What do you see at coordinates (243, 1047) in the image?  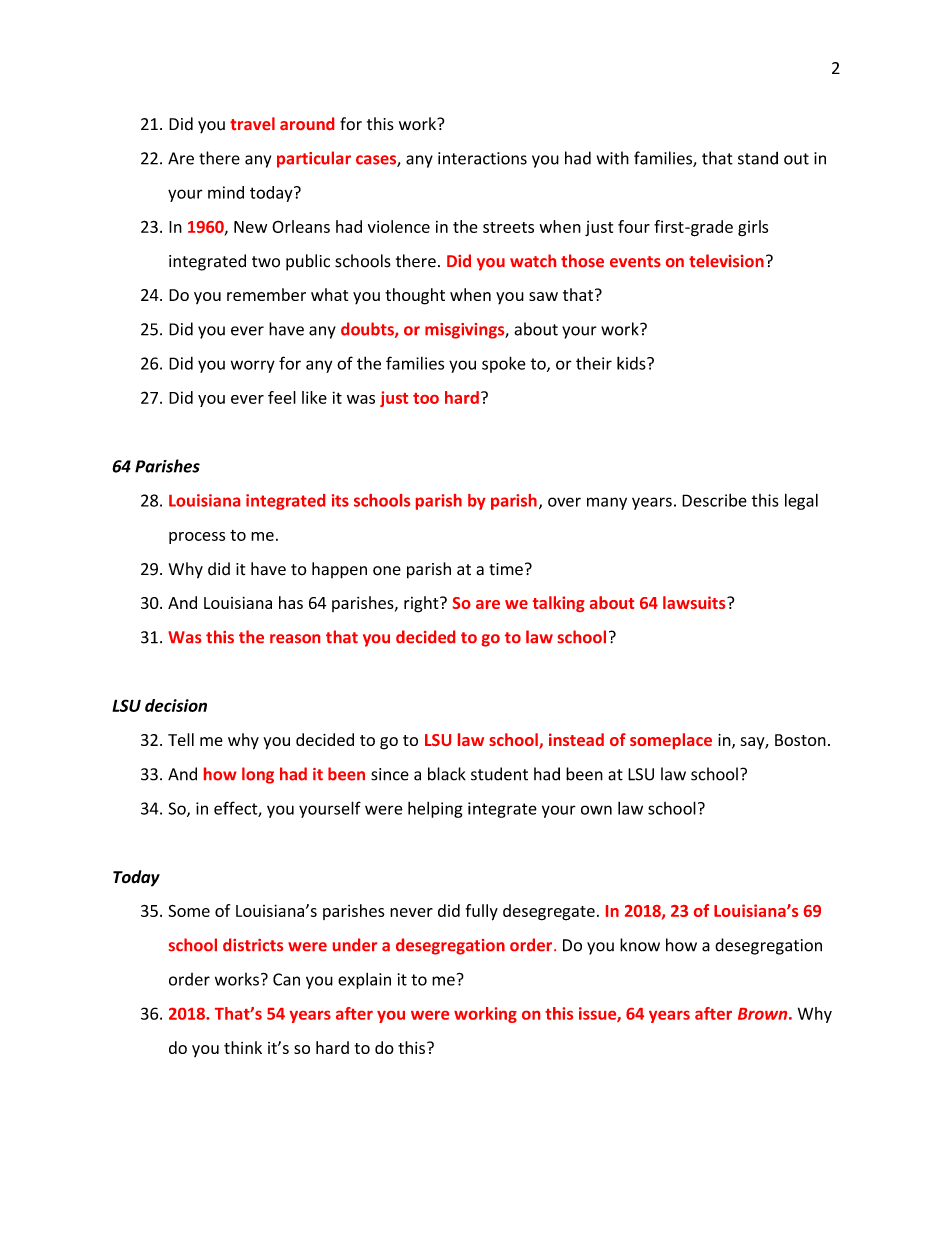 I see `think` at bounding box center [243, 1047].
